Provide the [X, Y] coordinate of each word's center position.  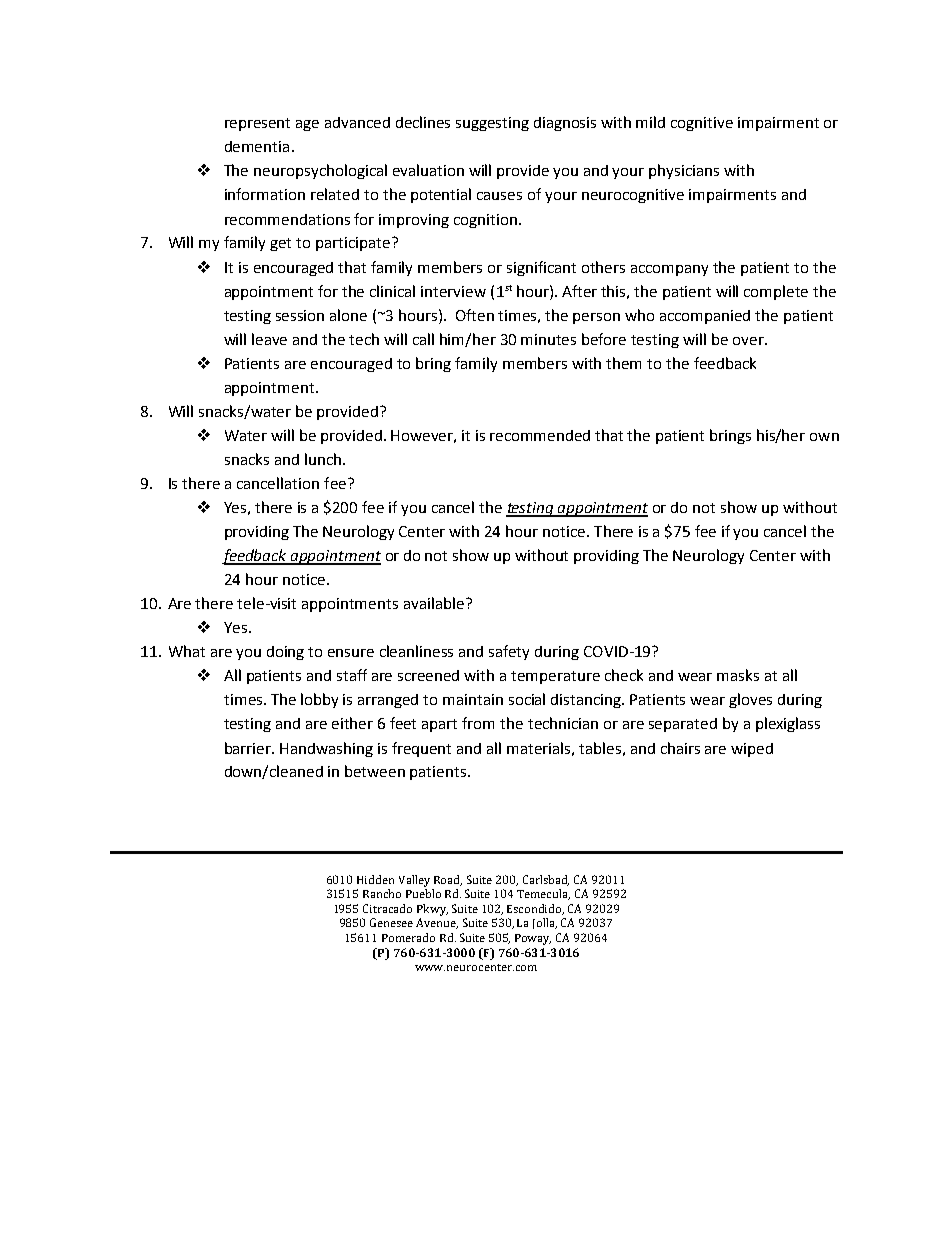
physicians [684, 171]
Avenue [437, 923]
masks [738, 675]
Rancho [382, 893]
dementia [257, 146]
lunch [323, 459]
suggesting [492, 124]
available [434, 603]
